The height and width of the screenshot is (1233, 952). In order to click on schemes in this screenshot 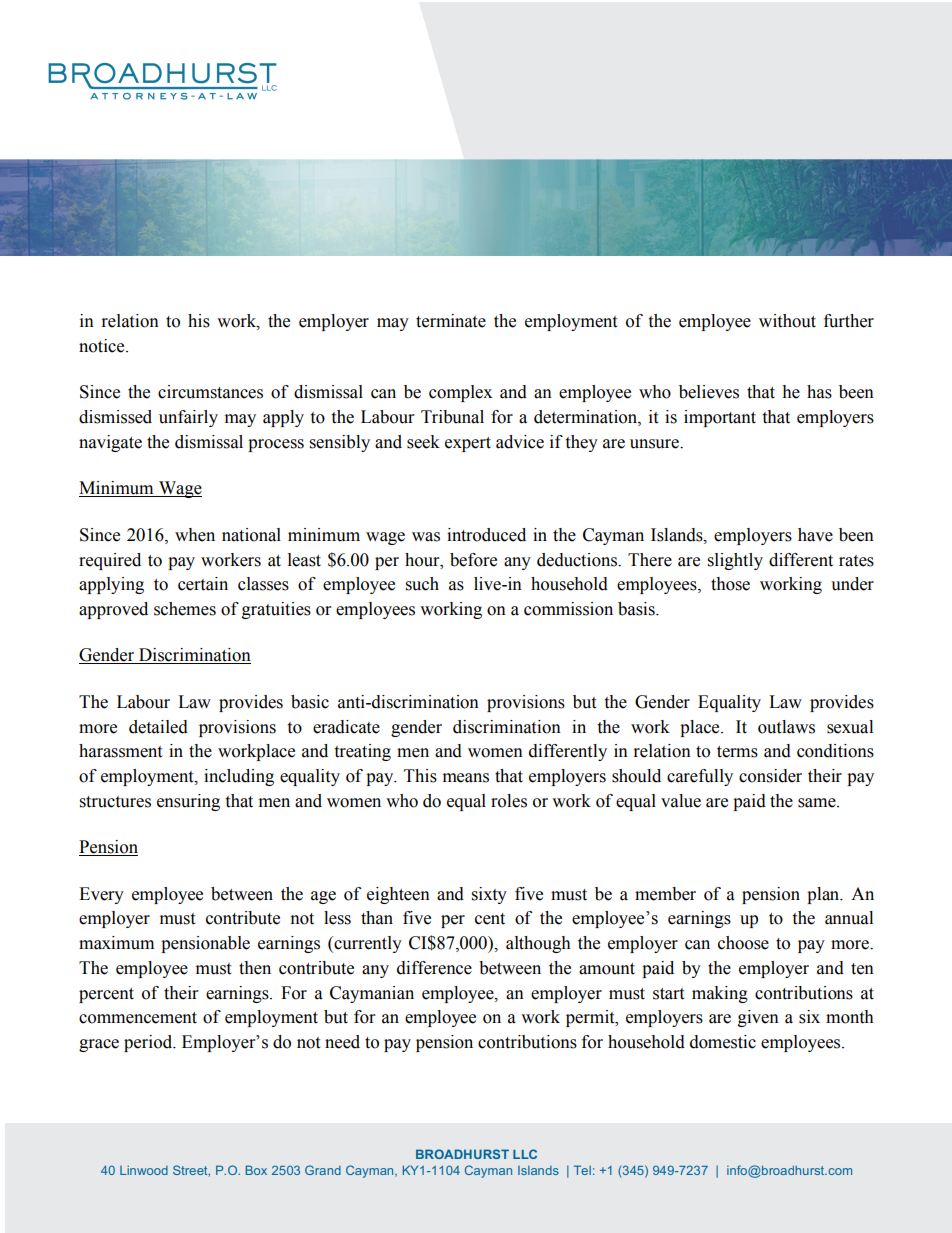, I will do `click(185, 609)`.
